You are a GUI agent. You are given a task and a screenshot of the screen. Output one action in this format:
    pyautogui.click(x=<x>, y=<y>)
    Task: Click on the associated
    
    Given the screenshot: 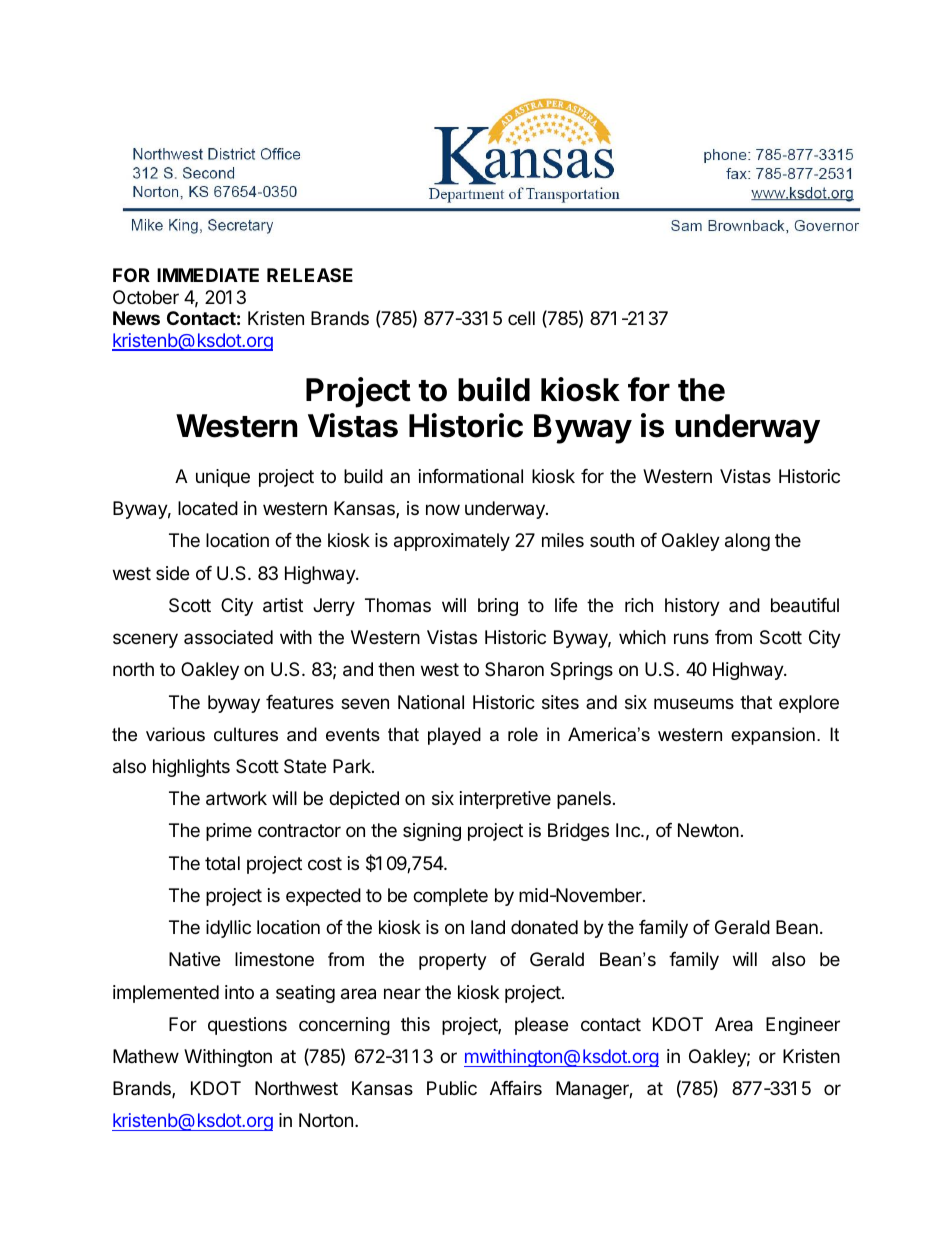 What is the action you would take?
    pyautogui.click(x=228, y=637)
